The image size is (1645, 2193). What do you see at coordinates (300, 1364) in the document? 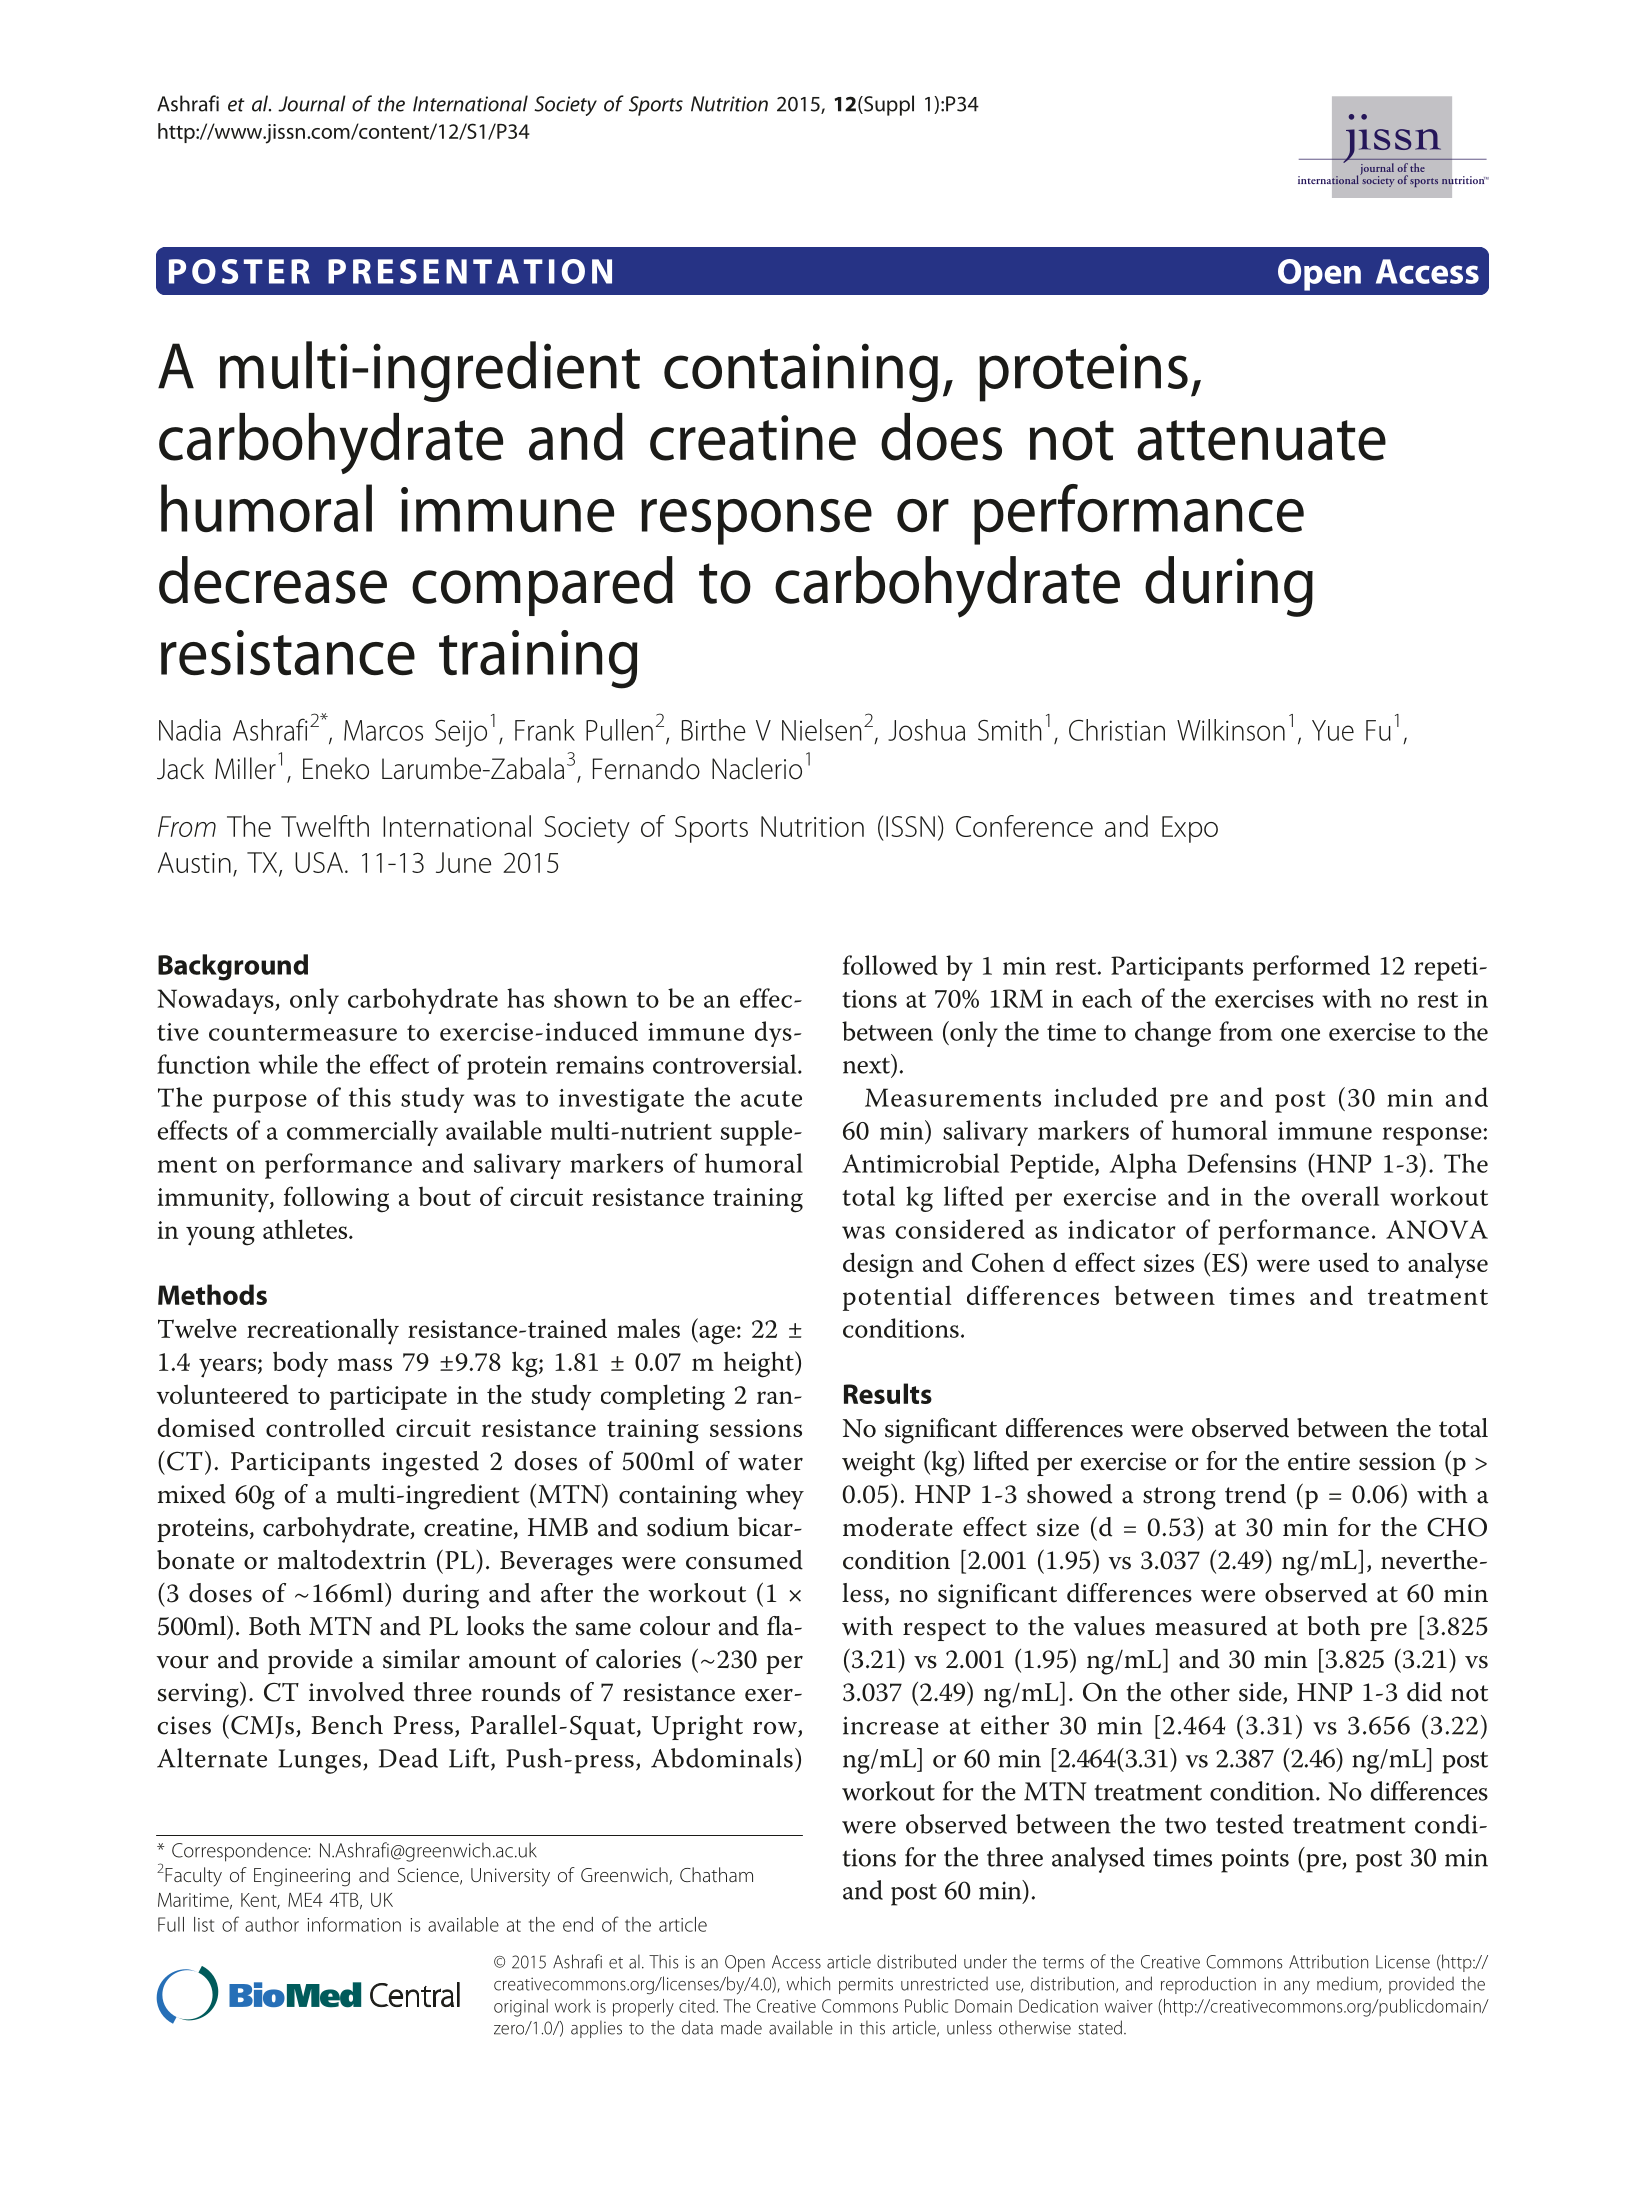
I see `body` at bounding box center [300, 1364].
